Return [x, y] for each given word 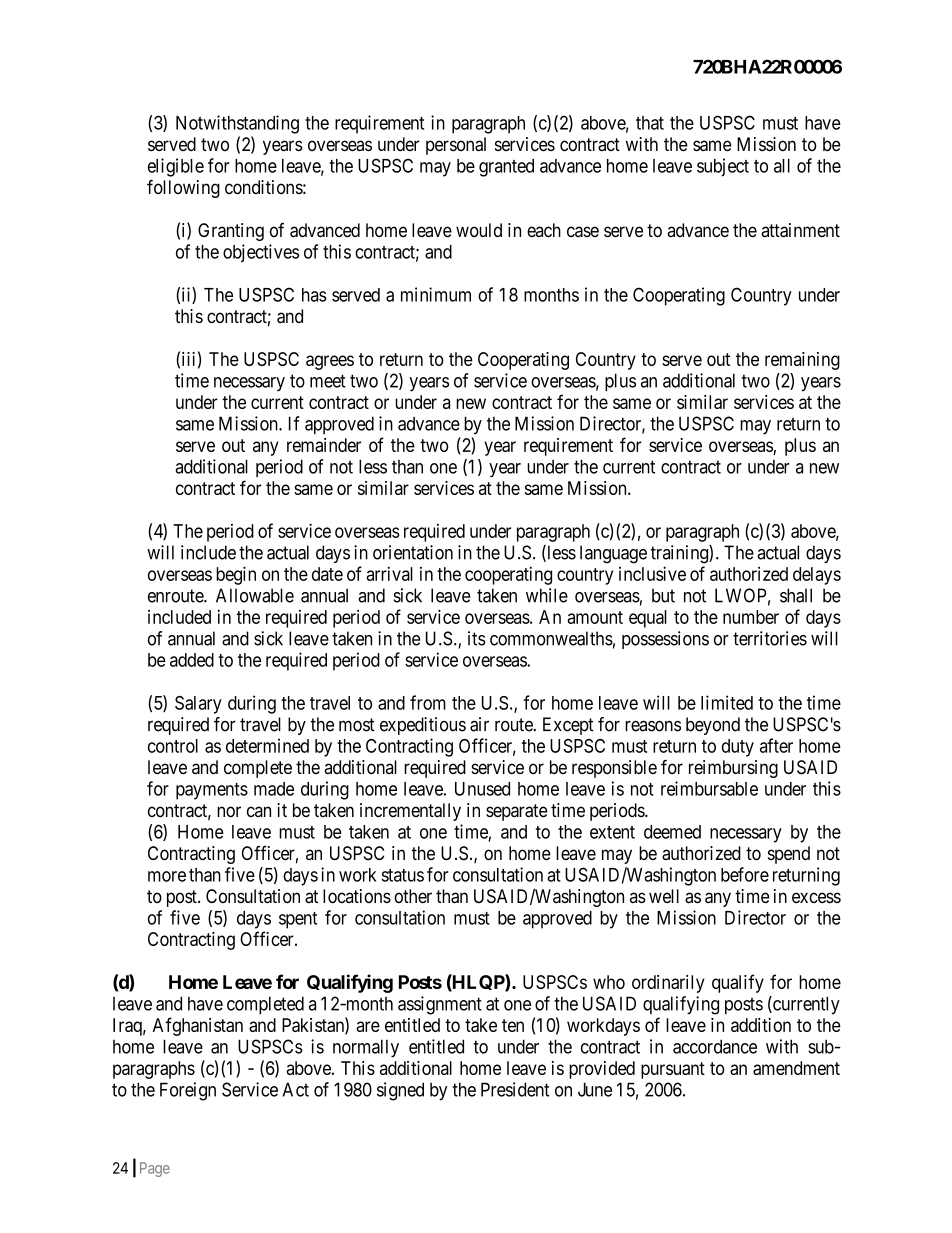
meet [327, 381]
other [413, 896]
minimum [436, 294]
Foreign [188, 1091]
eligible [176, 167]
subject [723, 167]
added [192, 660]
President [515, 1089]
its [477, 638]
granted [506, 168]
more [167, 876]
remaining [802, 361]
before [745, 874]
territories [770, 638]
